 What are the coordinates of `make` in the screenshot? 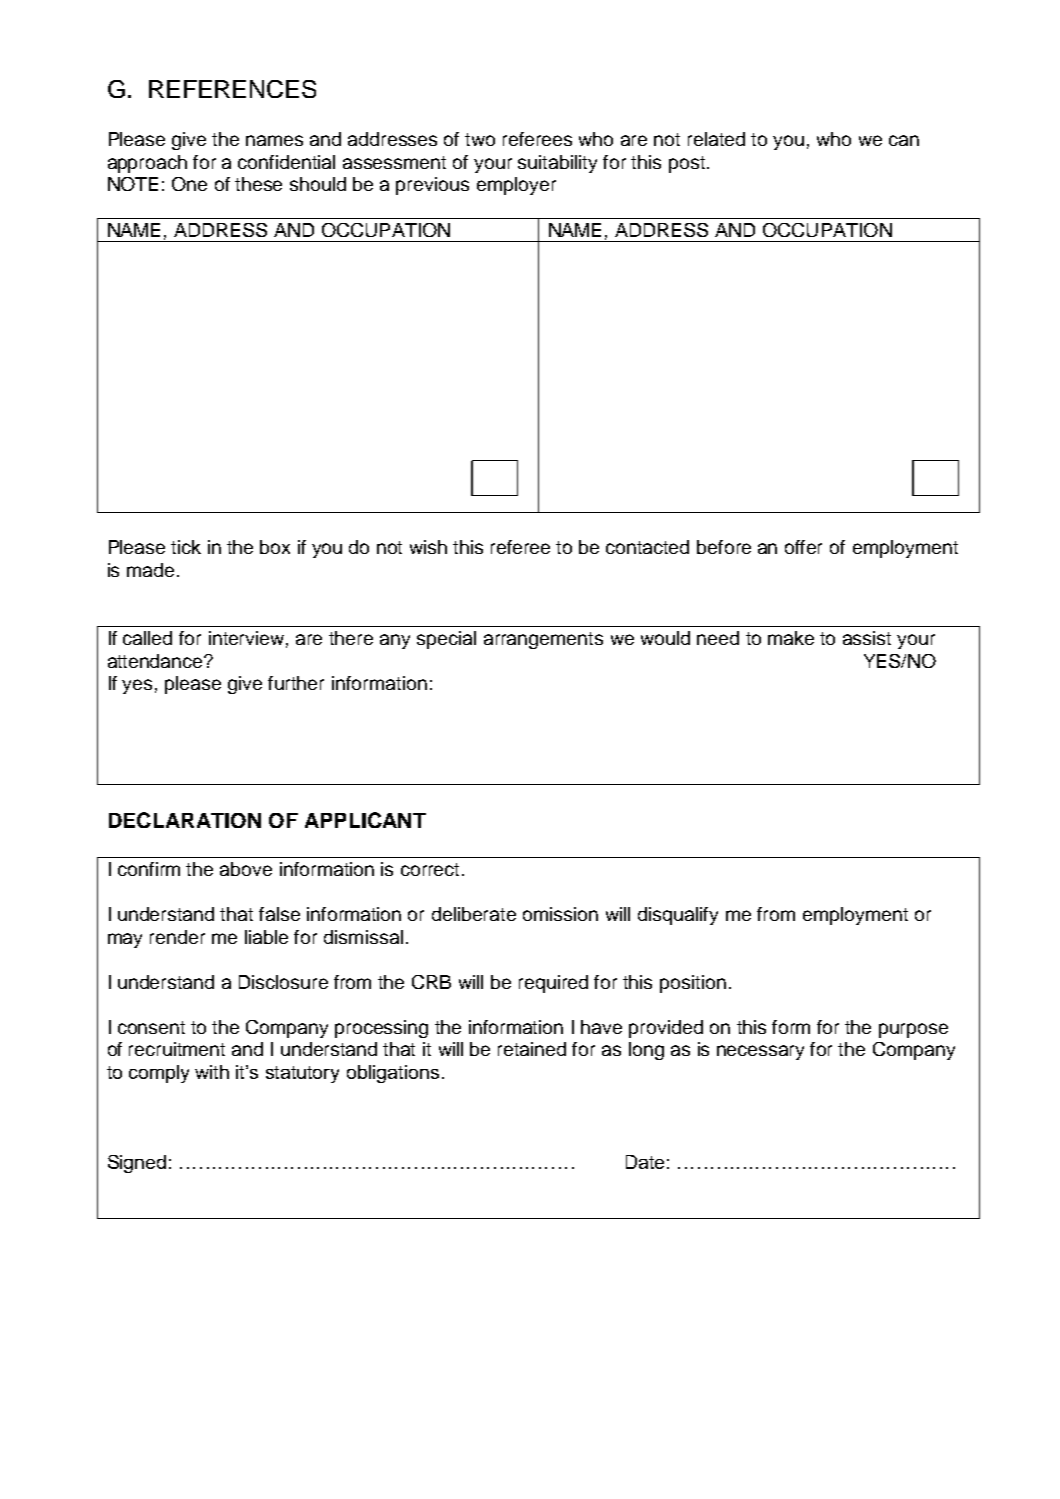 It's located at (791, 638).
